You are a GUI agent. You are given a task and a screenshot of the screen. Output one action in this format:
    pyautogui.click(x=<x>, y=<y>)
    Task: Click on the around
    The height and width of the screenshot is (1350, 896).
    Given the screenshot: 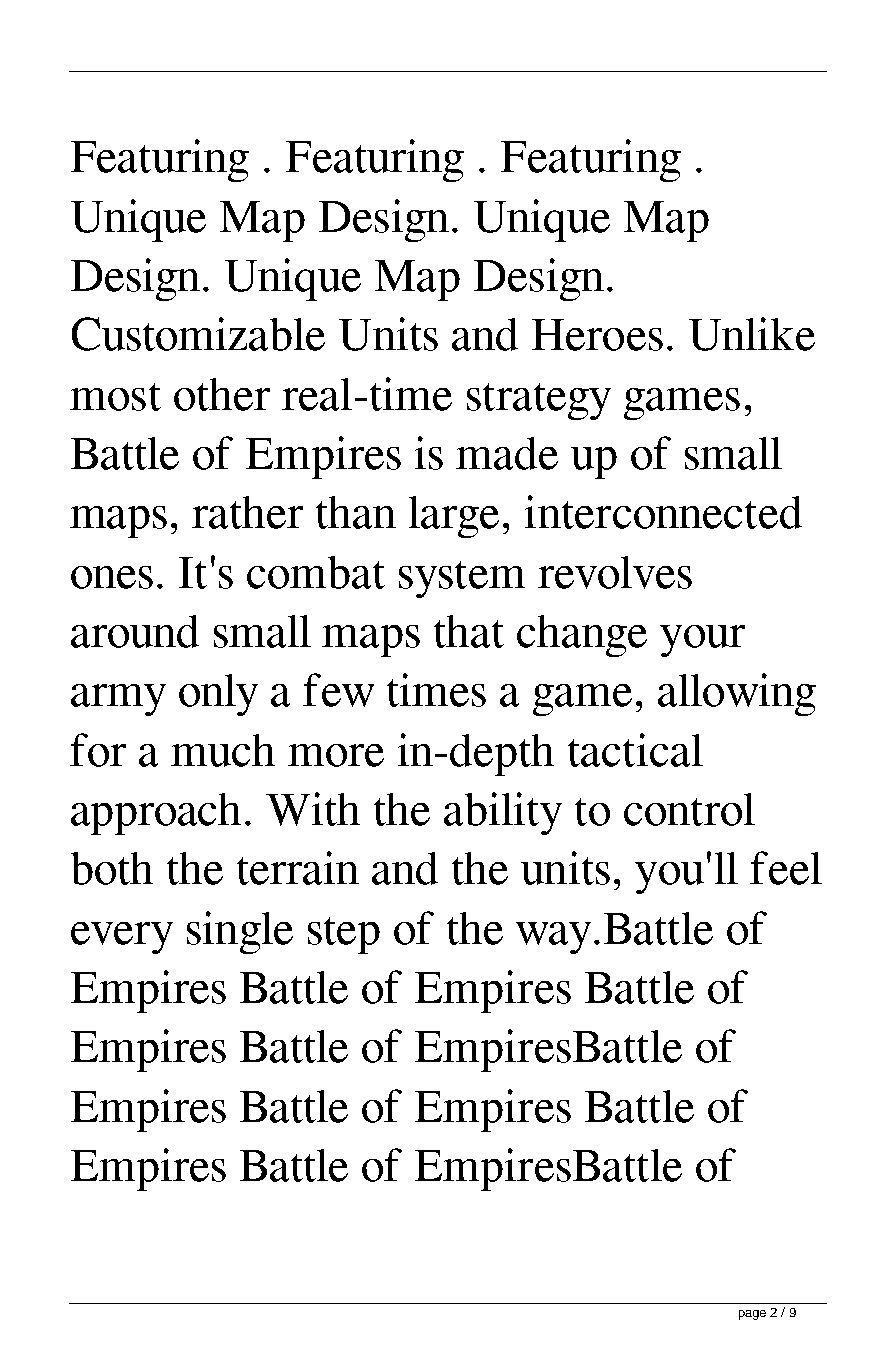 What is the action you would take?
    pyautogui.click(x=135, y=631)
